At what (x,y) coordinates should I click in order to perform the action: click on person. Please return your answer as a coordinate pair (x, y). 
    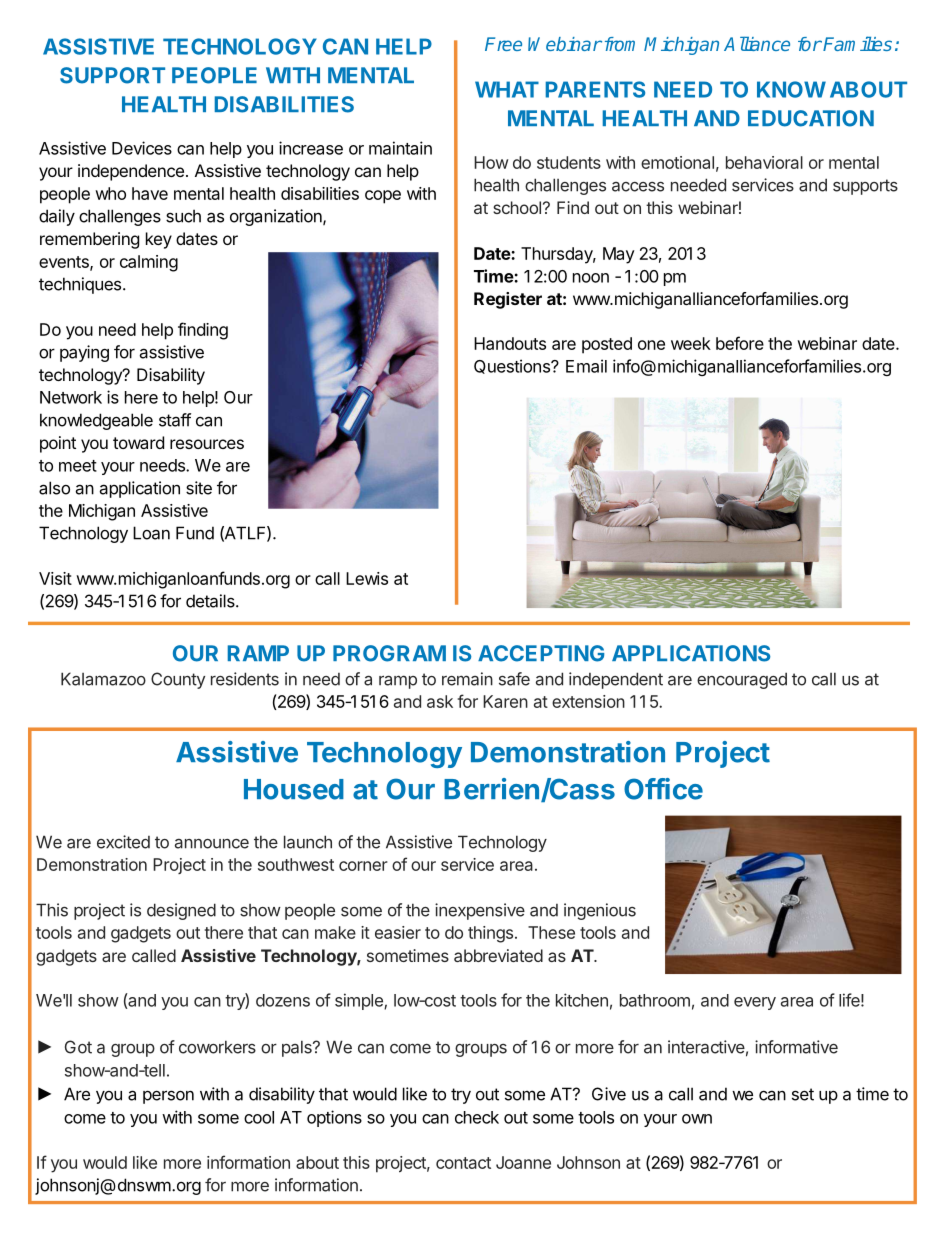
    Looking at the image, I should click on (168, 1097).
